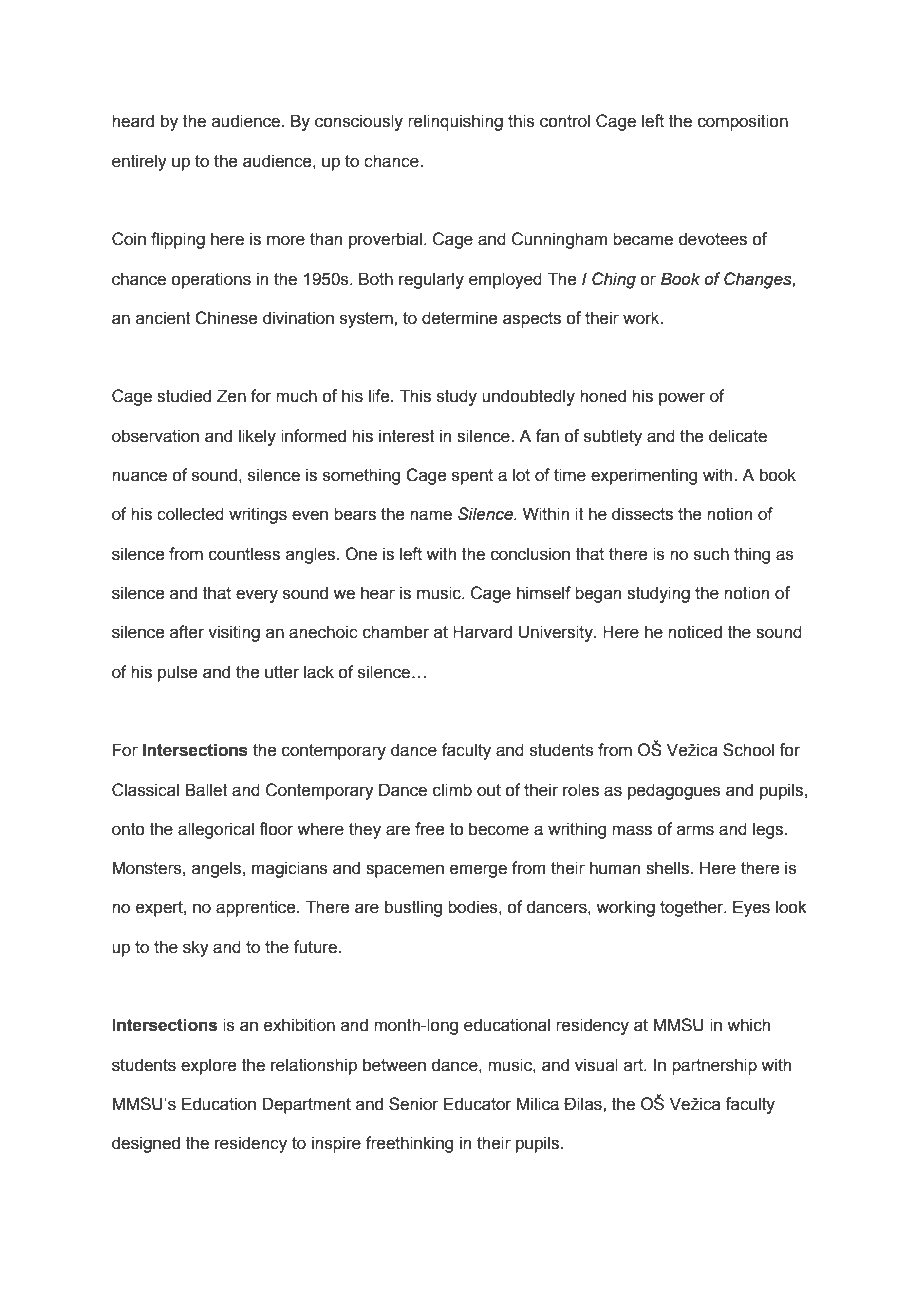 This page has height=1308, width=924. What do you see at coordinates (714, 1066) in the page?
I see `partnership` at bounding box center [714, 1066].
